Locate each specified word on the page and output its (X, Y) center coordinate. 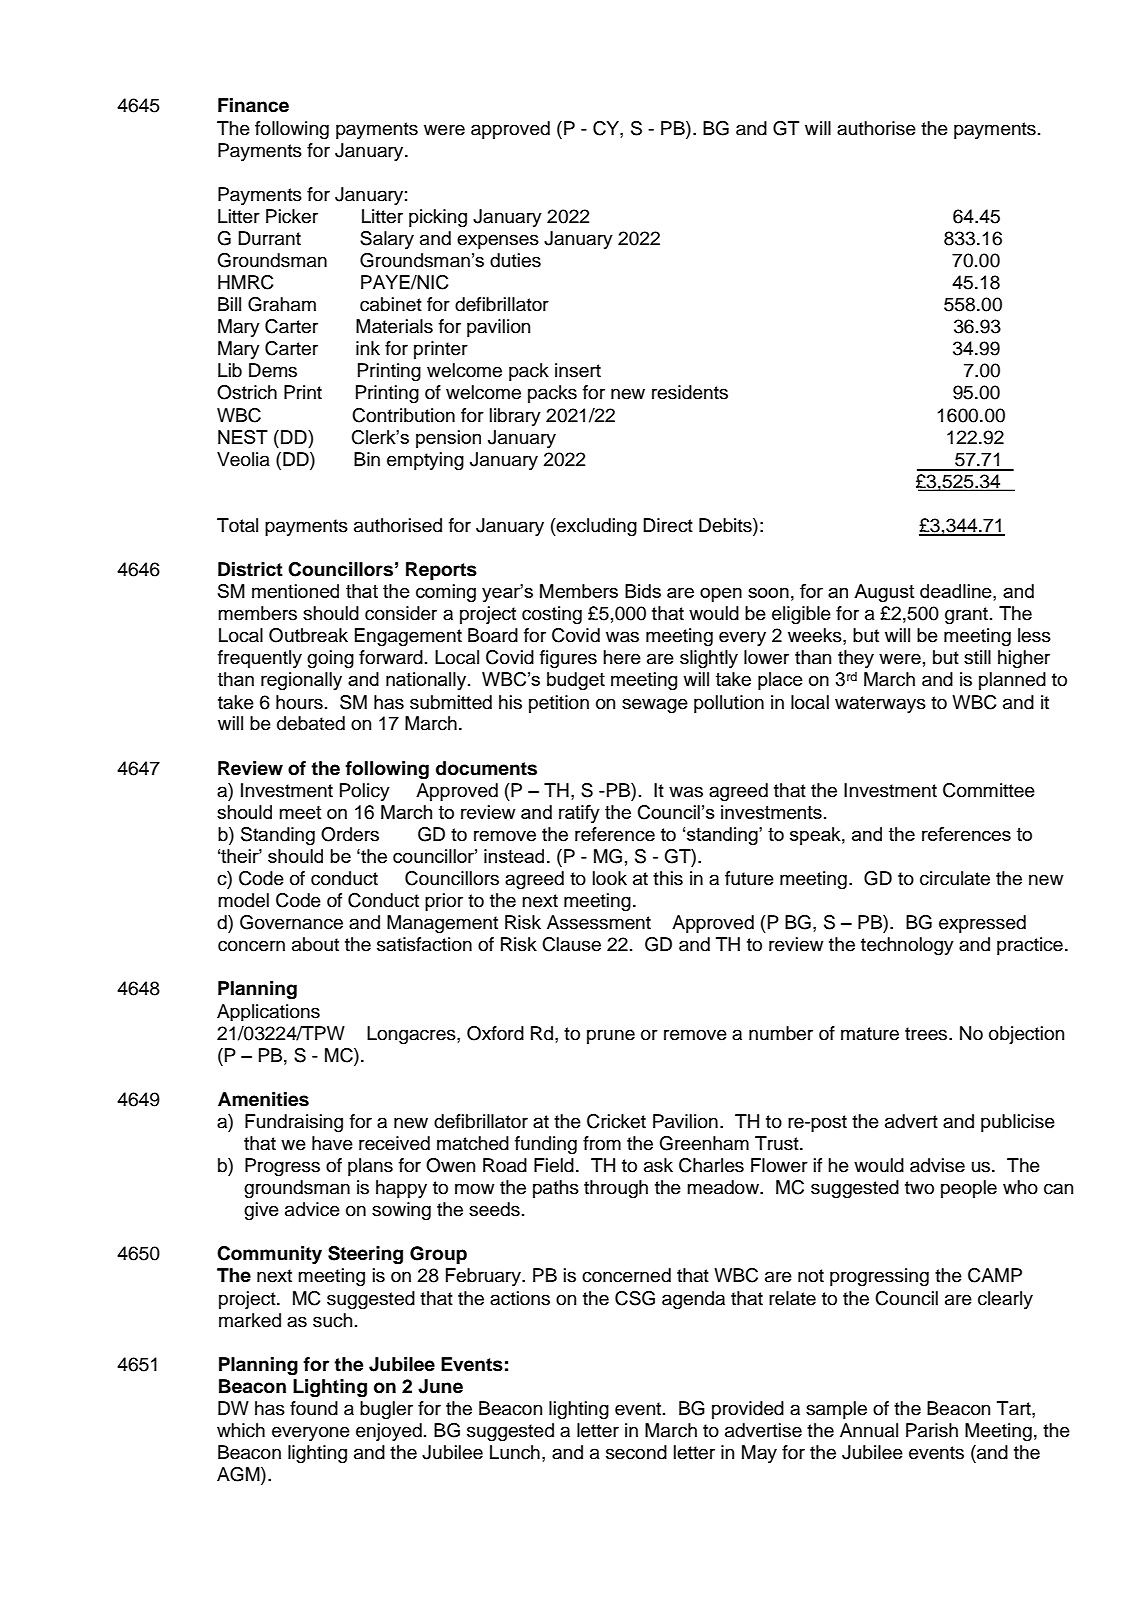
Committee (989, 790)
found (314, 1408)
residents (690, 392)
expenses (498, 241)
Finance (253, 105)
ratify (579, 814)
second (636, 1452)
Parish (932, 1430)
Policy (365, 792)
